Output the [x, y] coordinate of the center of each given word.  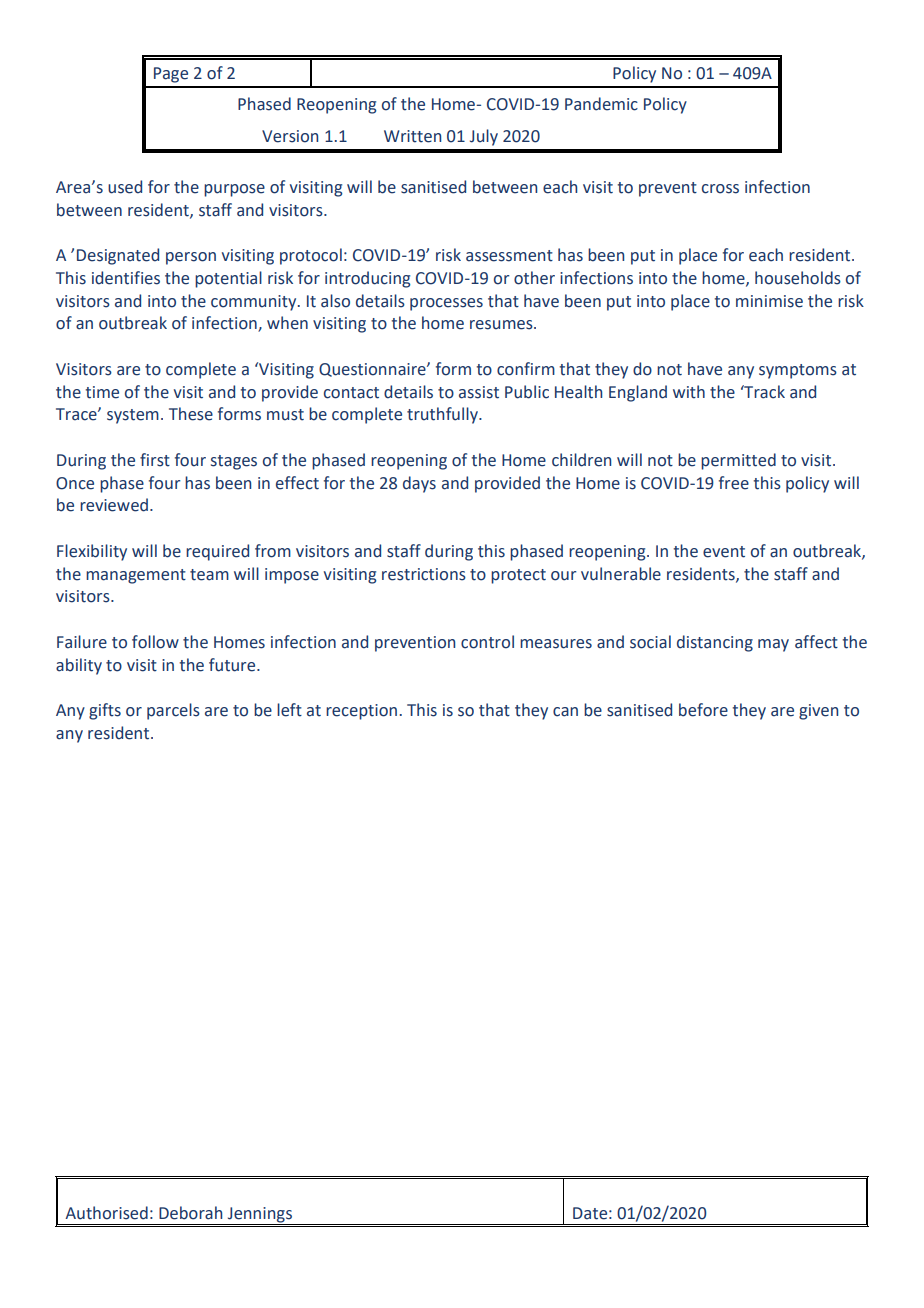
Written [412, 136]
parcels [173, 711]
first [155, 460]
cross [720, 189]
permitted [738, 461]
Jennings [259, 1216]
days [419, 484]
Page [171, 75]
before [703, 710]
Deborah [190, 1213]
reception [361, 712]
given [818, 712]
